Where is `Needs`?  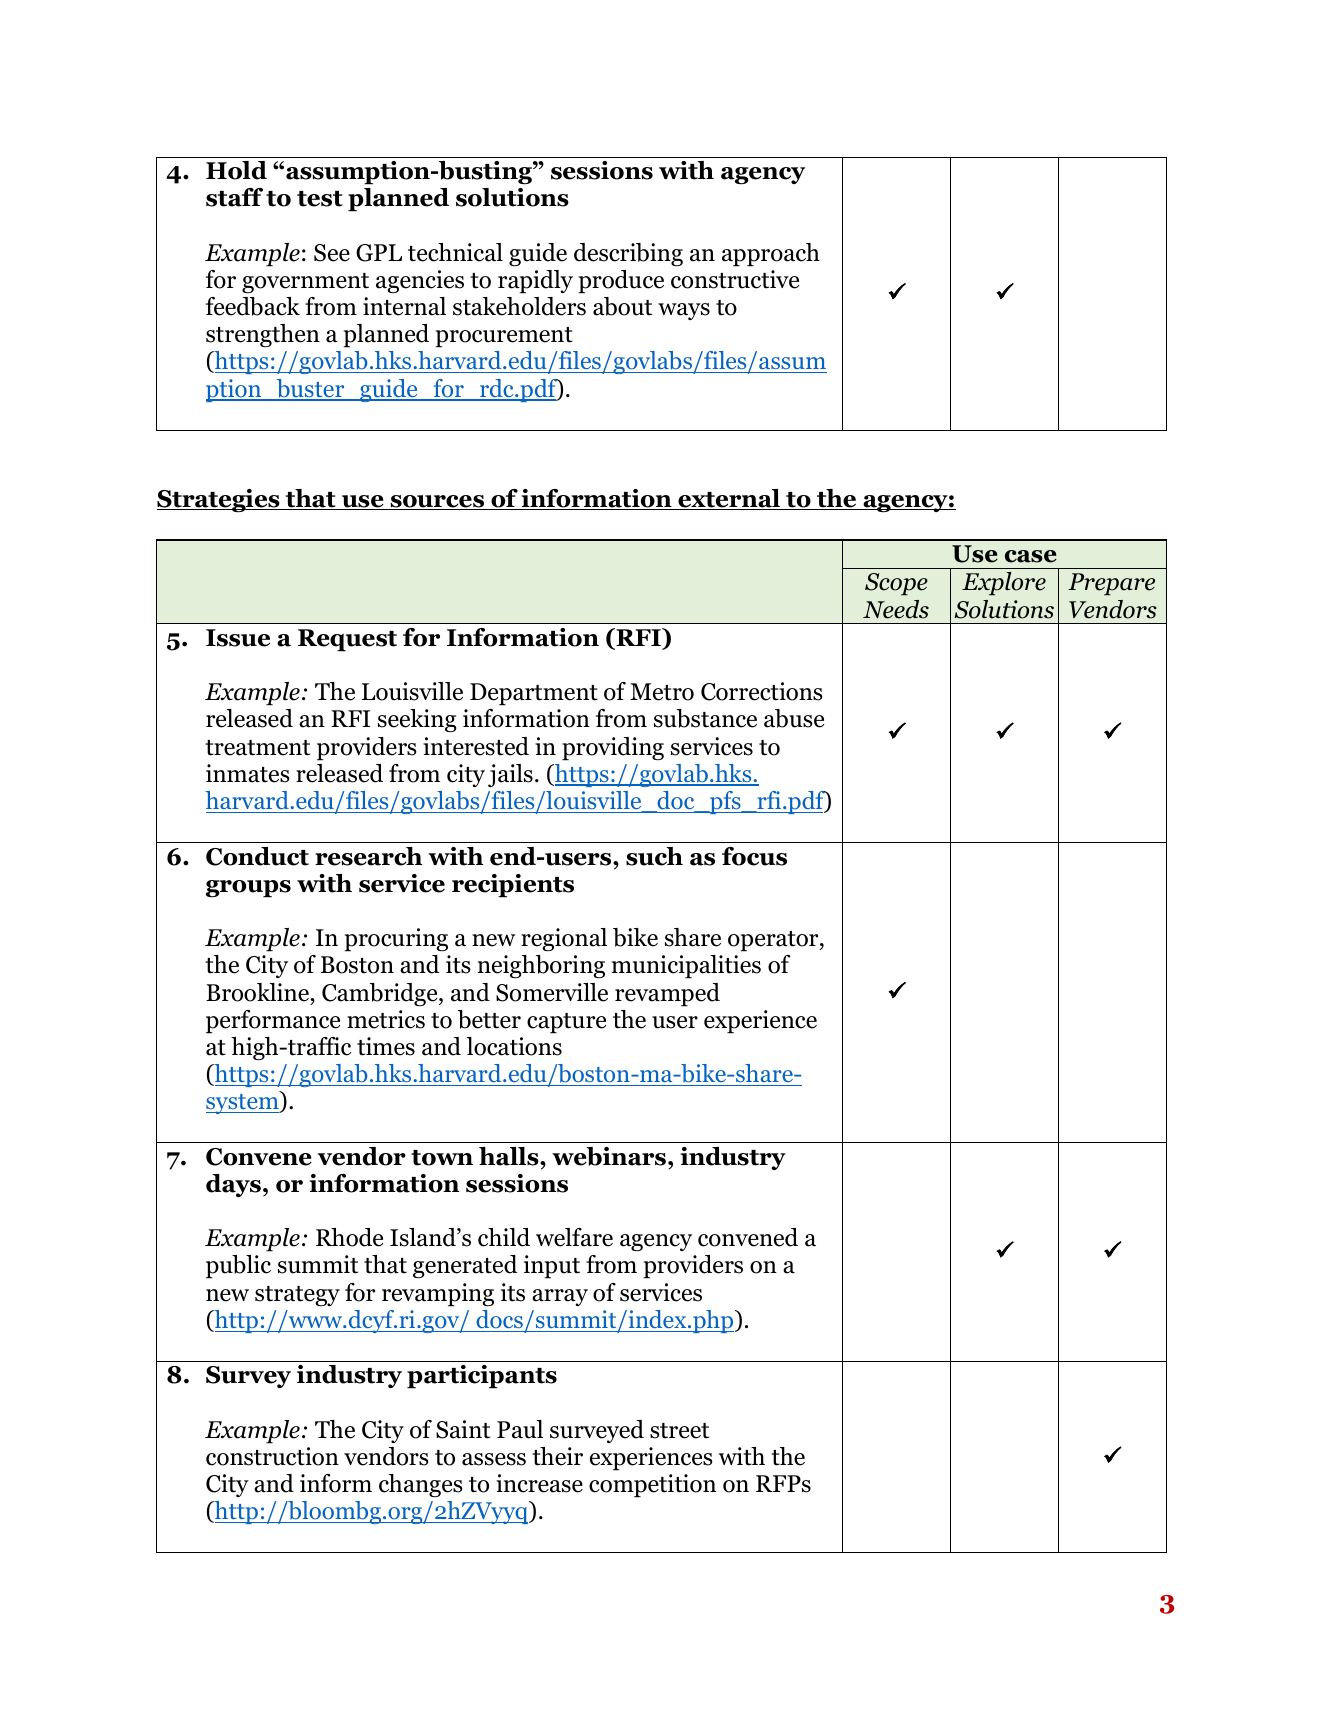 Needs is located at coordinates (896, 609).
